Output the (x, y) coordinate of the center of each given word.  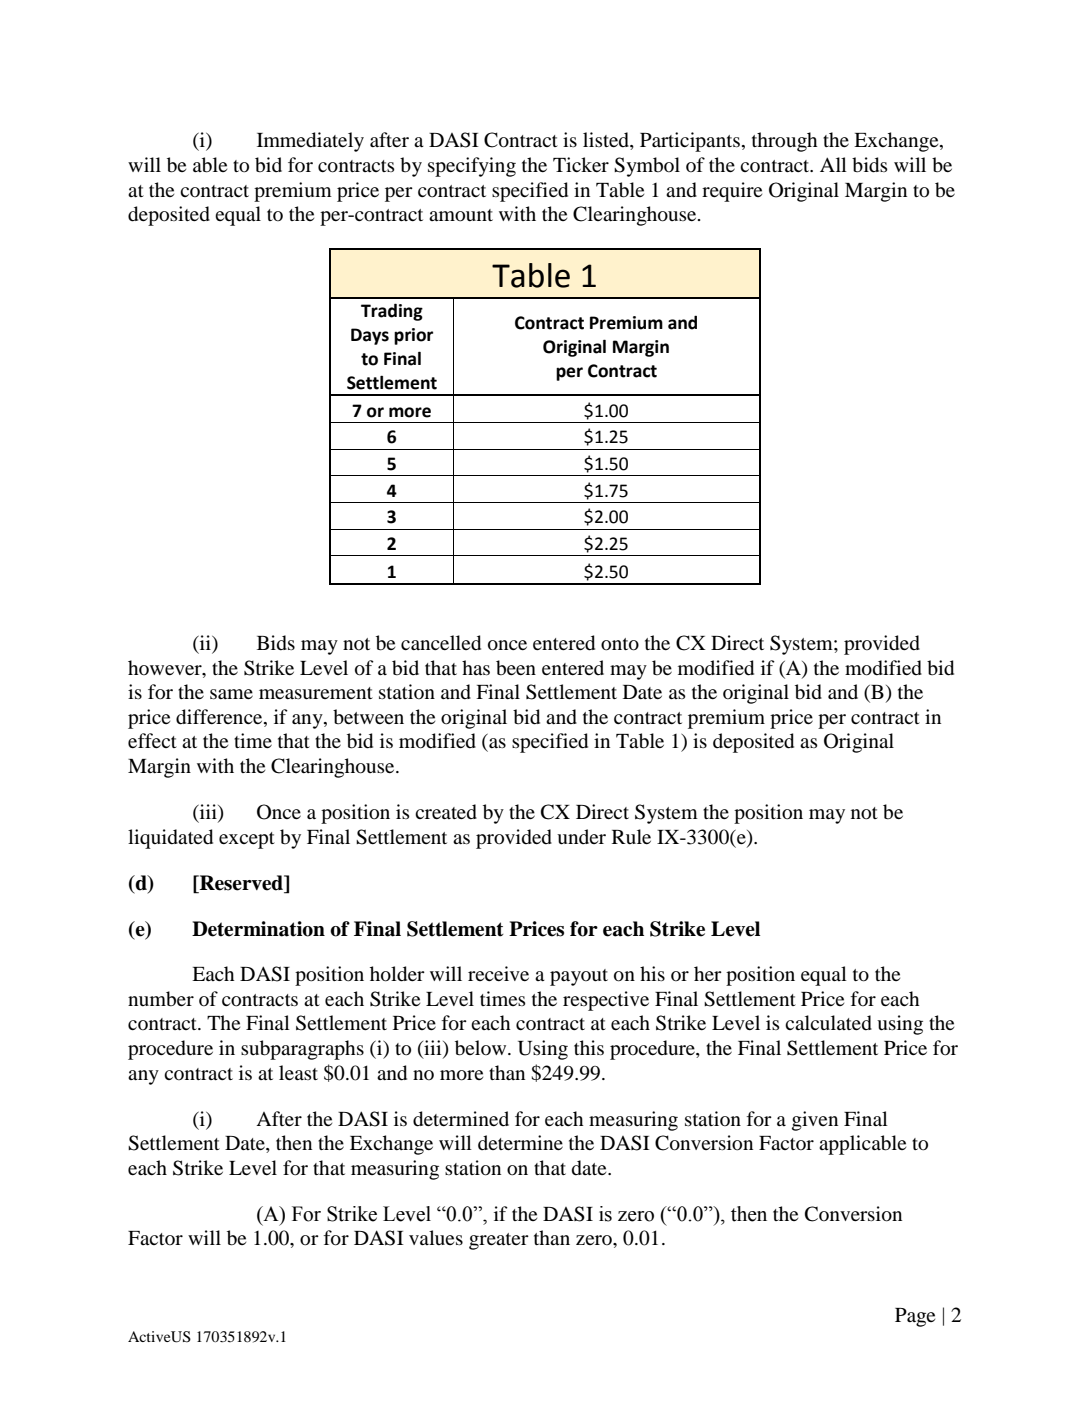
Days (370, 336)
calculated (828, 1023)
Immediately (310, 142)
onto (620, 644)
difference (220, 718)
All (833, 164)
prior (413, 336)
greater (499, 1241)
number (161, 999)
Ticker (581, 164)
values (436, 1237)
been (516, 668)
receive (498, 973)
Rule (631, 836)
